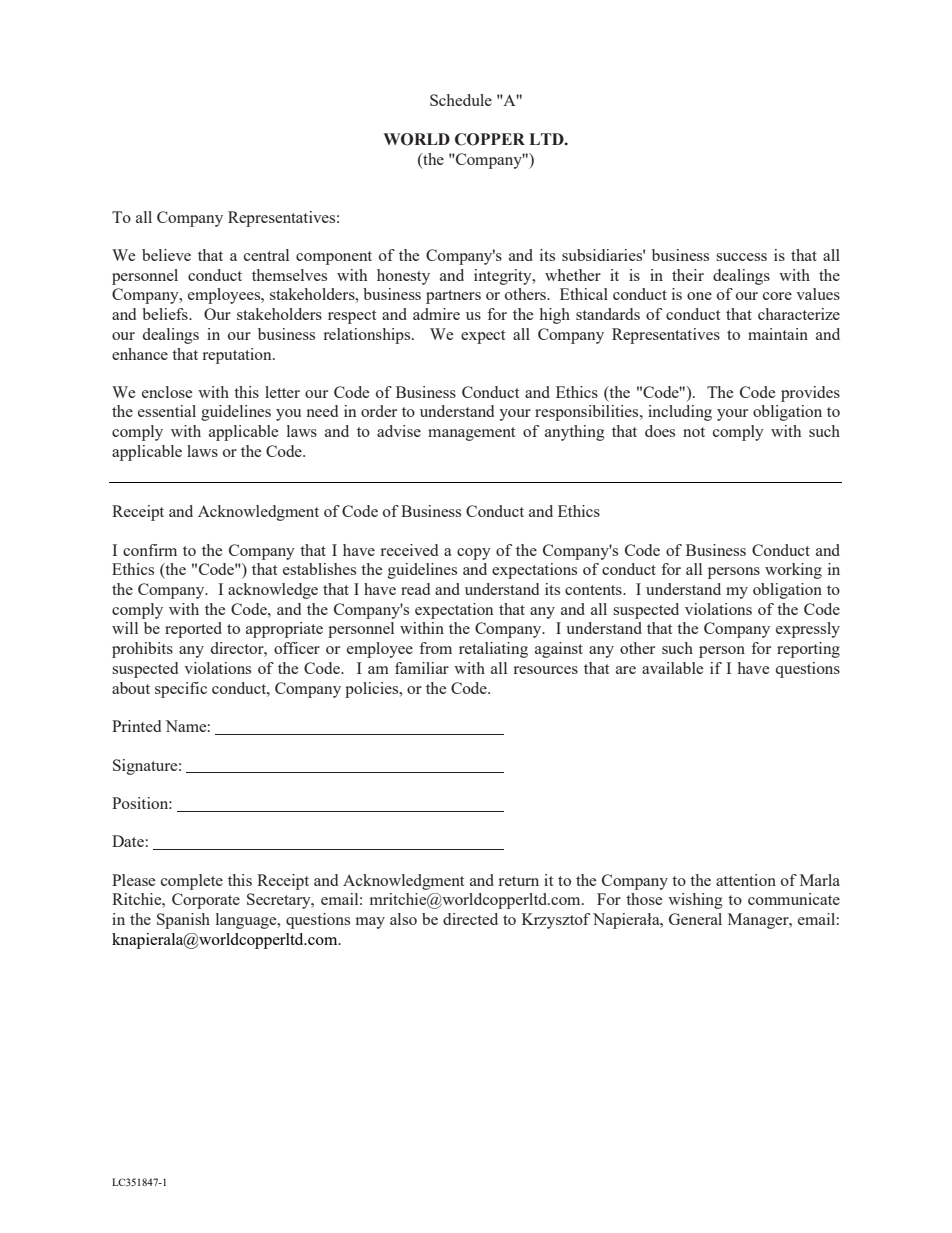 The image size is (952, 1233). Describe the element at coordinates (166, 255) in the page. I see `believe` at that location.
